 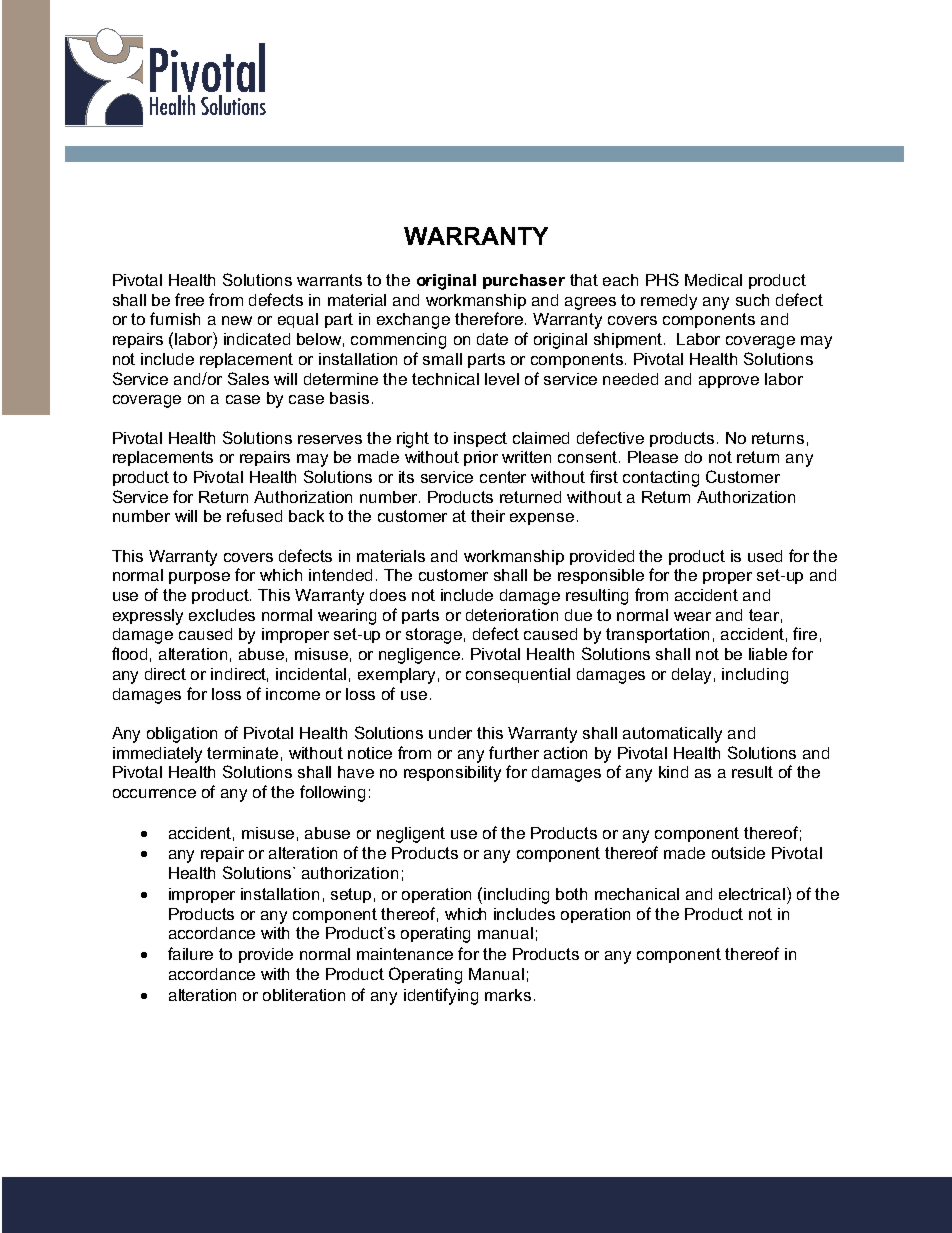 What do you see at coordinates (452, 774) in the image?
I see `responsibility` at bounding box center [452, 774].
